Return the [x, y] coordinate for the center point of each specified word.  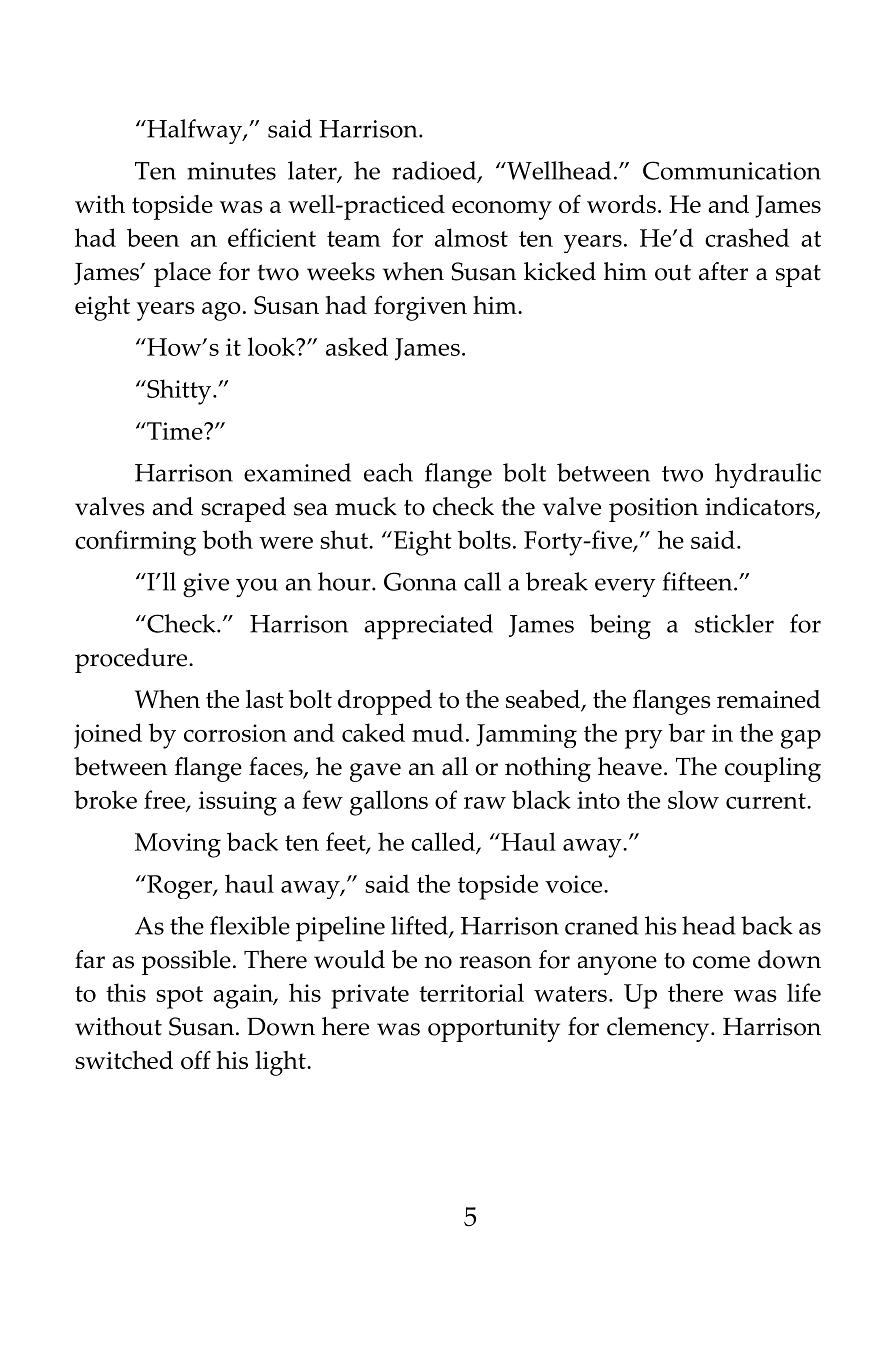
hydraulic [768, 475]
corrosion [235, 733]
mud [438, 732]
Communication [732, 170]
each [388, 472]
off [196, 1059]
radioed [435, 171]
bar [687, 732]
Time [175, 431]
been [153, 237]
